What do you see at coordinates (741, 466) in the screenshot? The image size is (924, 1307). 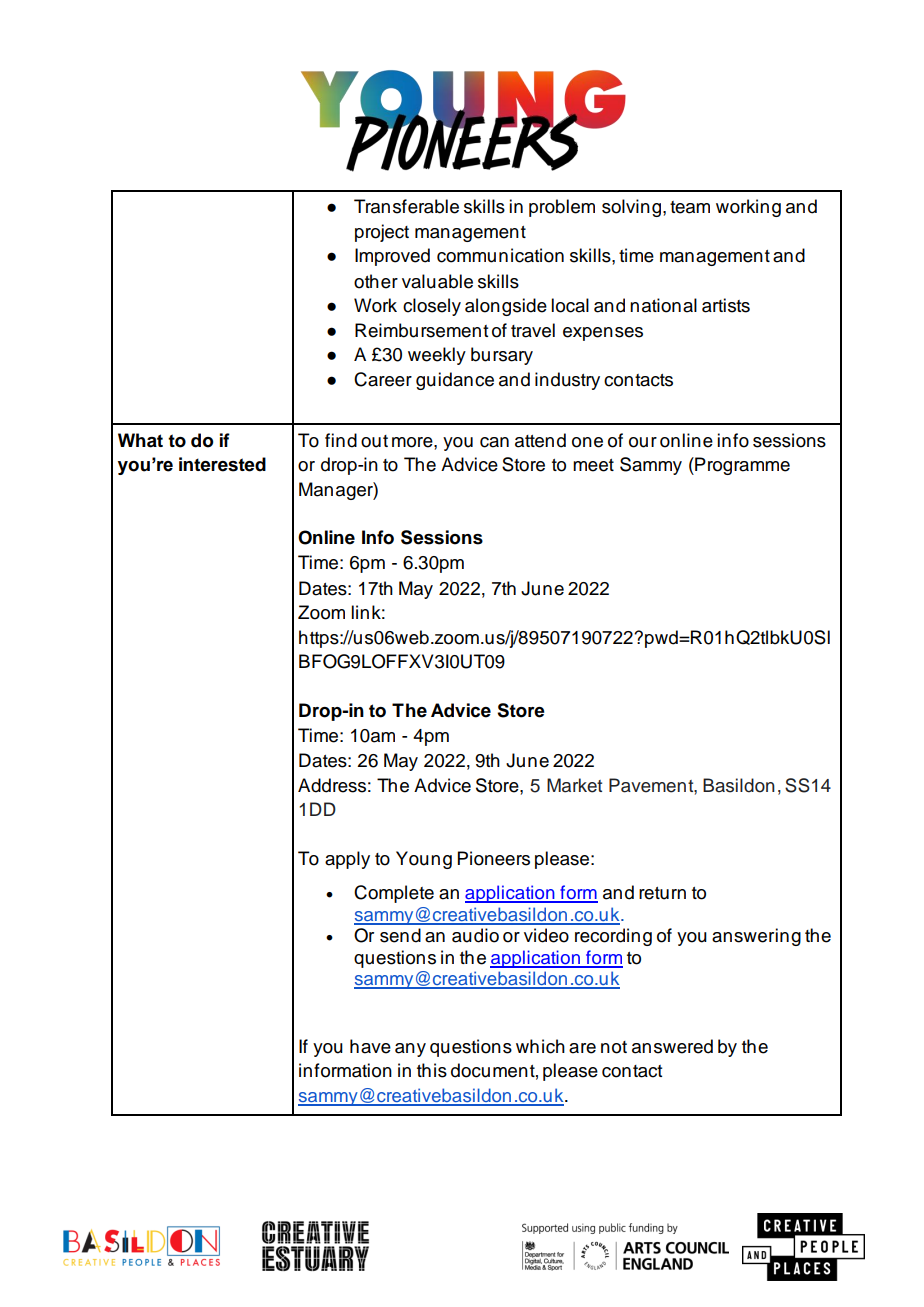 I see `Programme` at bounding box center [741, 466].
